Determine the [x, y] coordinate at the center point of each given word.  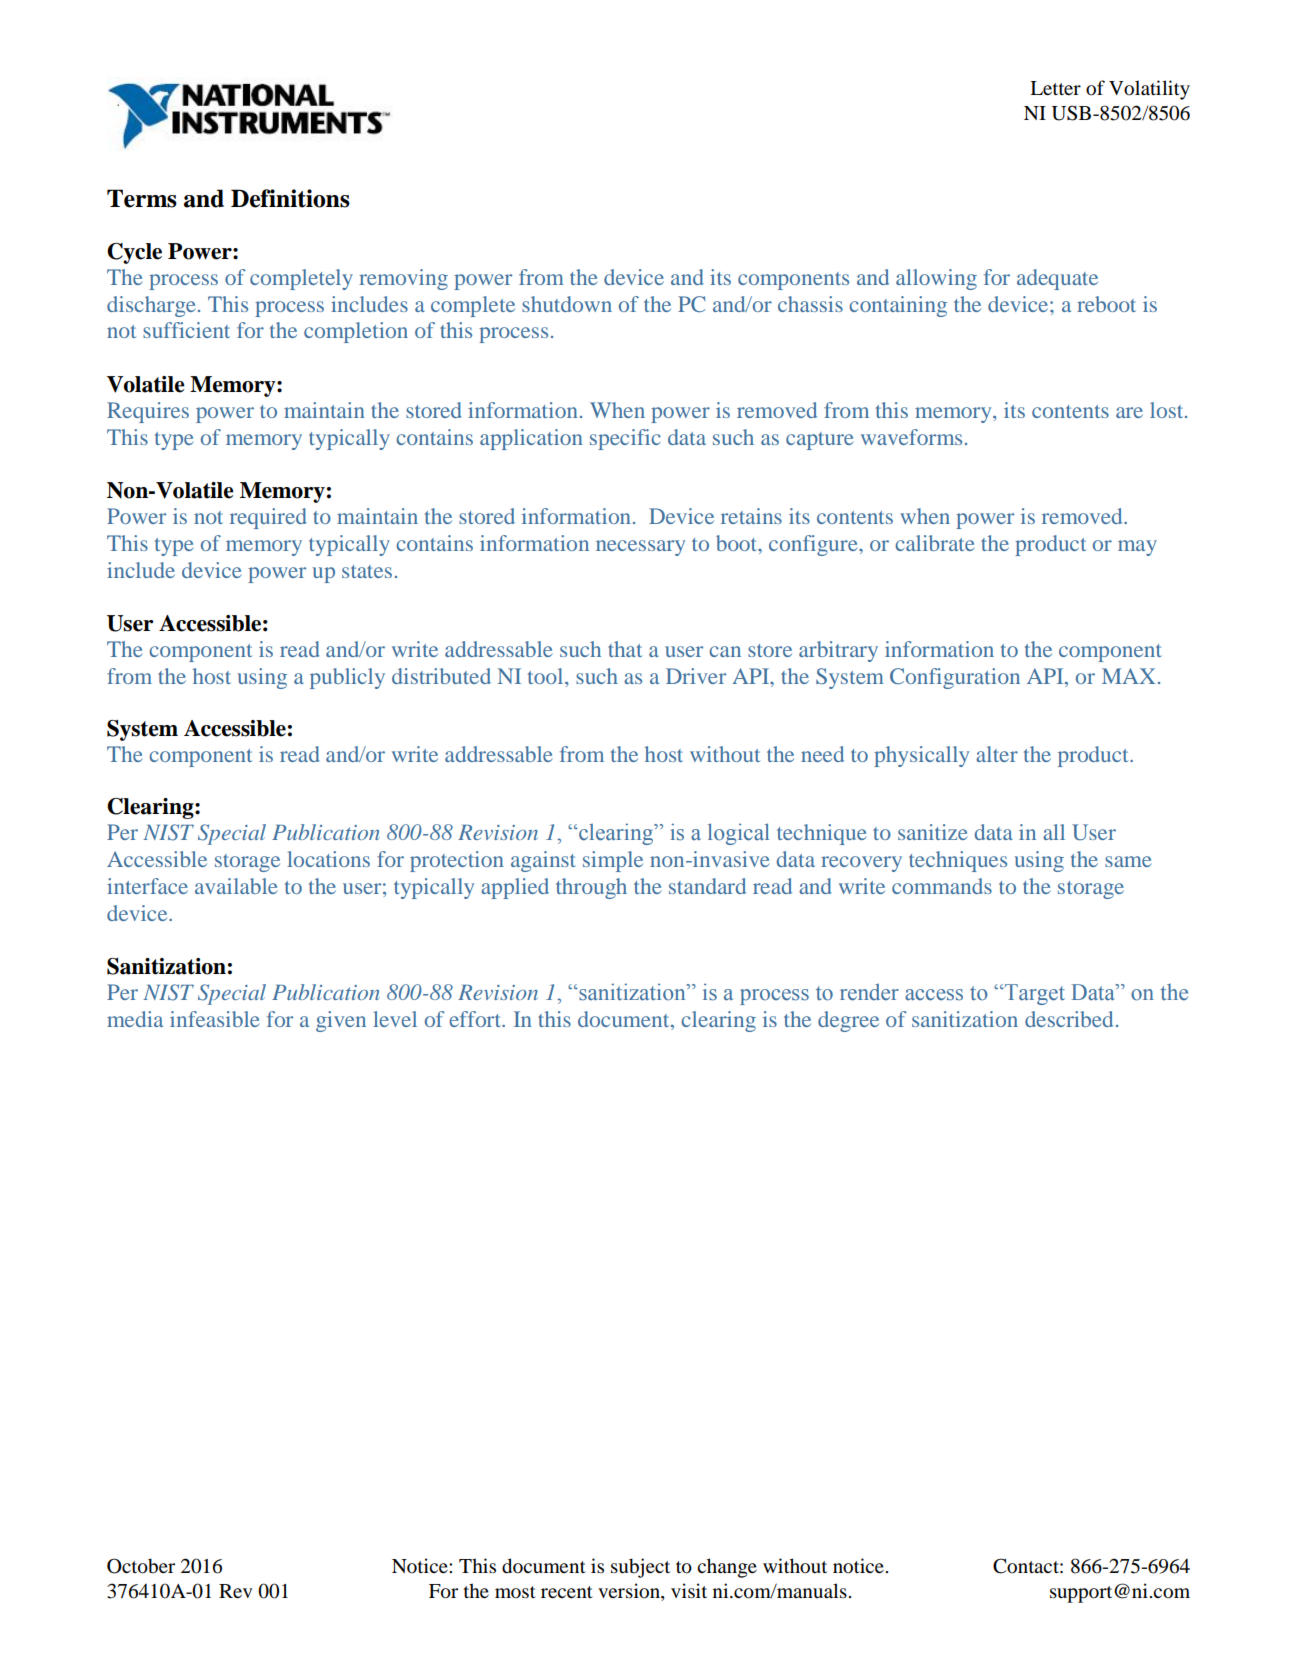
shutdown [567, 304]
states [367, 571]
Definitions [290, 198]
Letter [1055, 88]
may [1137, 548]
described [1069, 1019]
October [141, 1566]
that [625, 649]
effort [476, 1019]
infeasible [215, 1019]
